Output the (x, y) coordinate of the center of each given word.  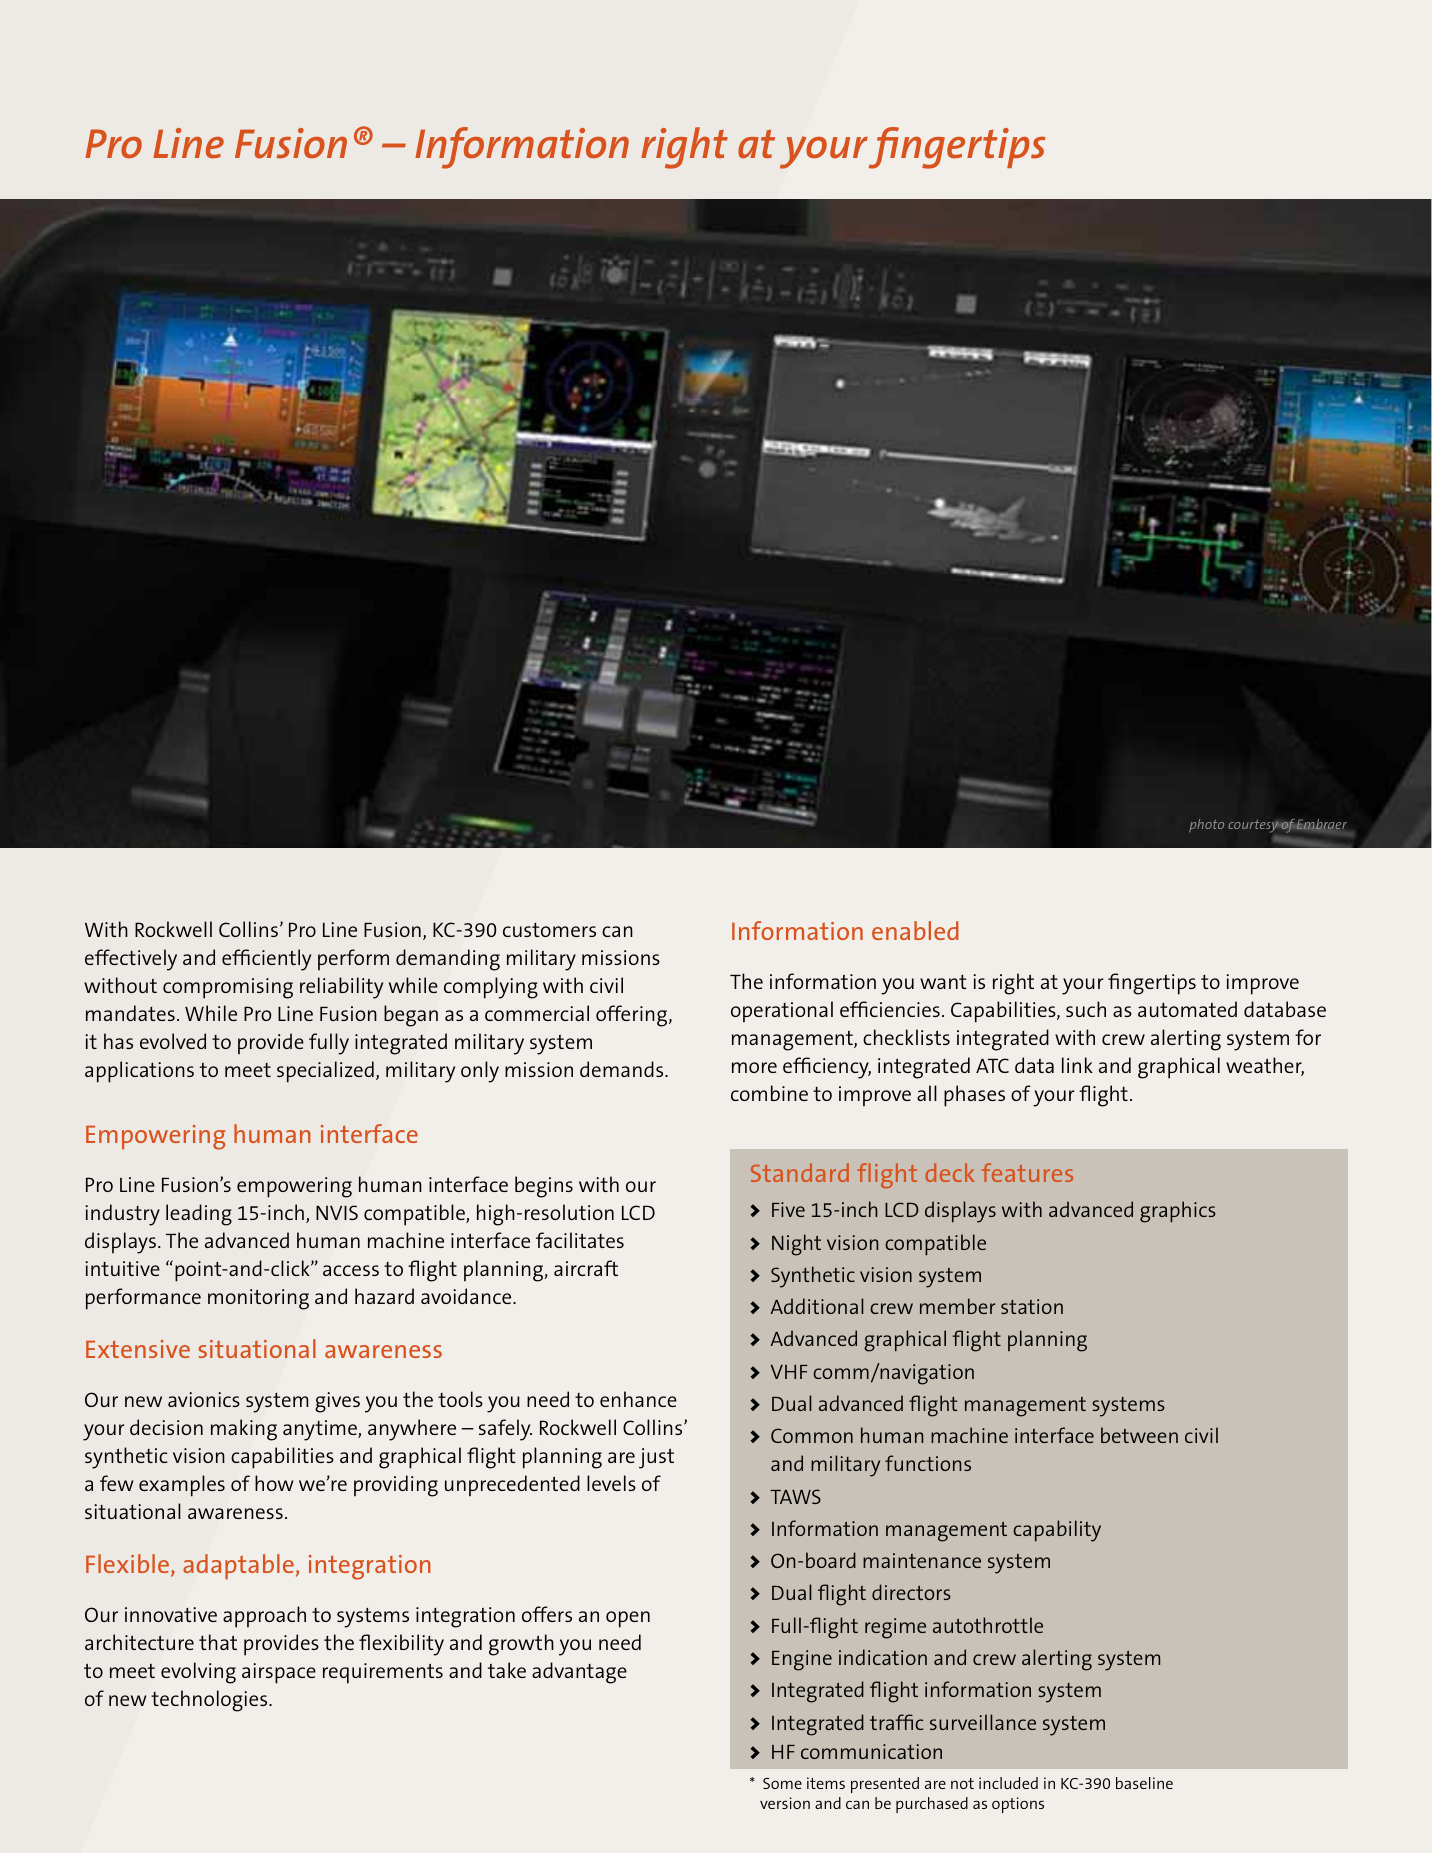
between (1139, 1435)
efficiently (266, 960)
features (1027, 1172)
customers (549, 930)
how (274, 1483)
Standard (800, 1172)
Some (782, 1783)
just (656, 1458)
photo (1206, 825)
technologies (210, 1701)
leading (199, 1215)
